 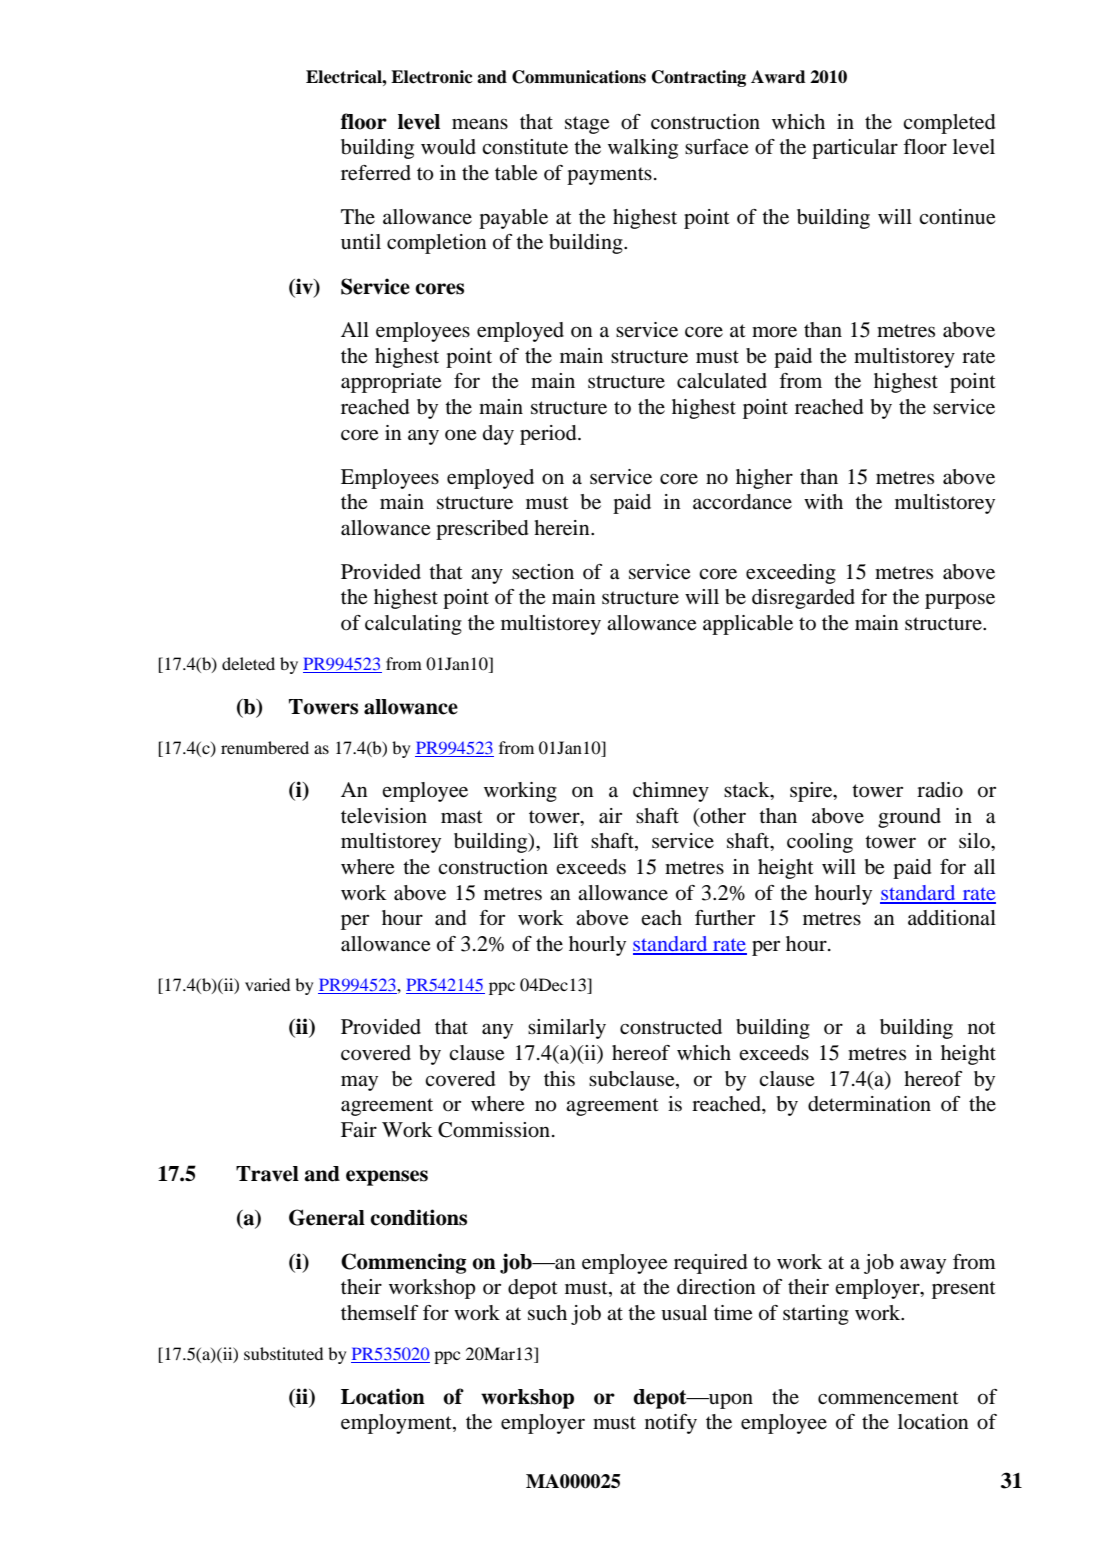 I want to click on particular, so click(x=855, y=149).
